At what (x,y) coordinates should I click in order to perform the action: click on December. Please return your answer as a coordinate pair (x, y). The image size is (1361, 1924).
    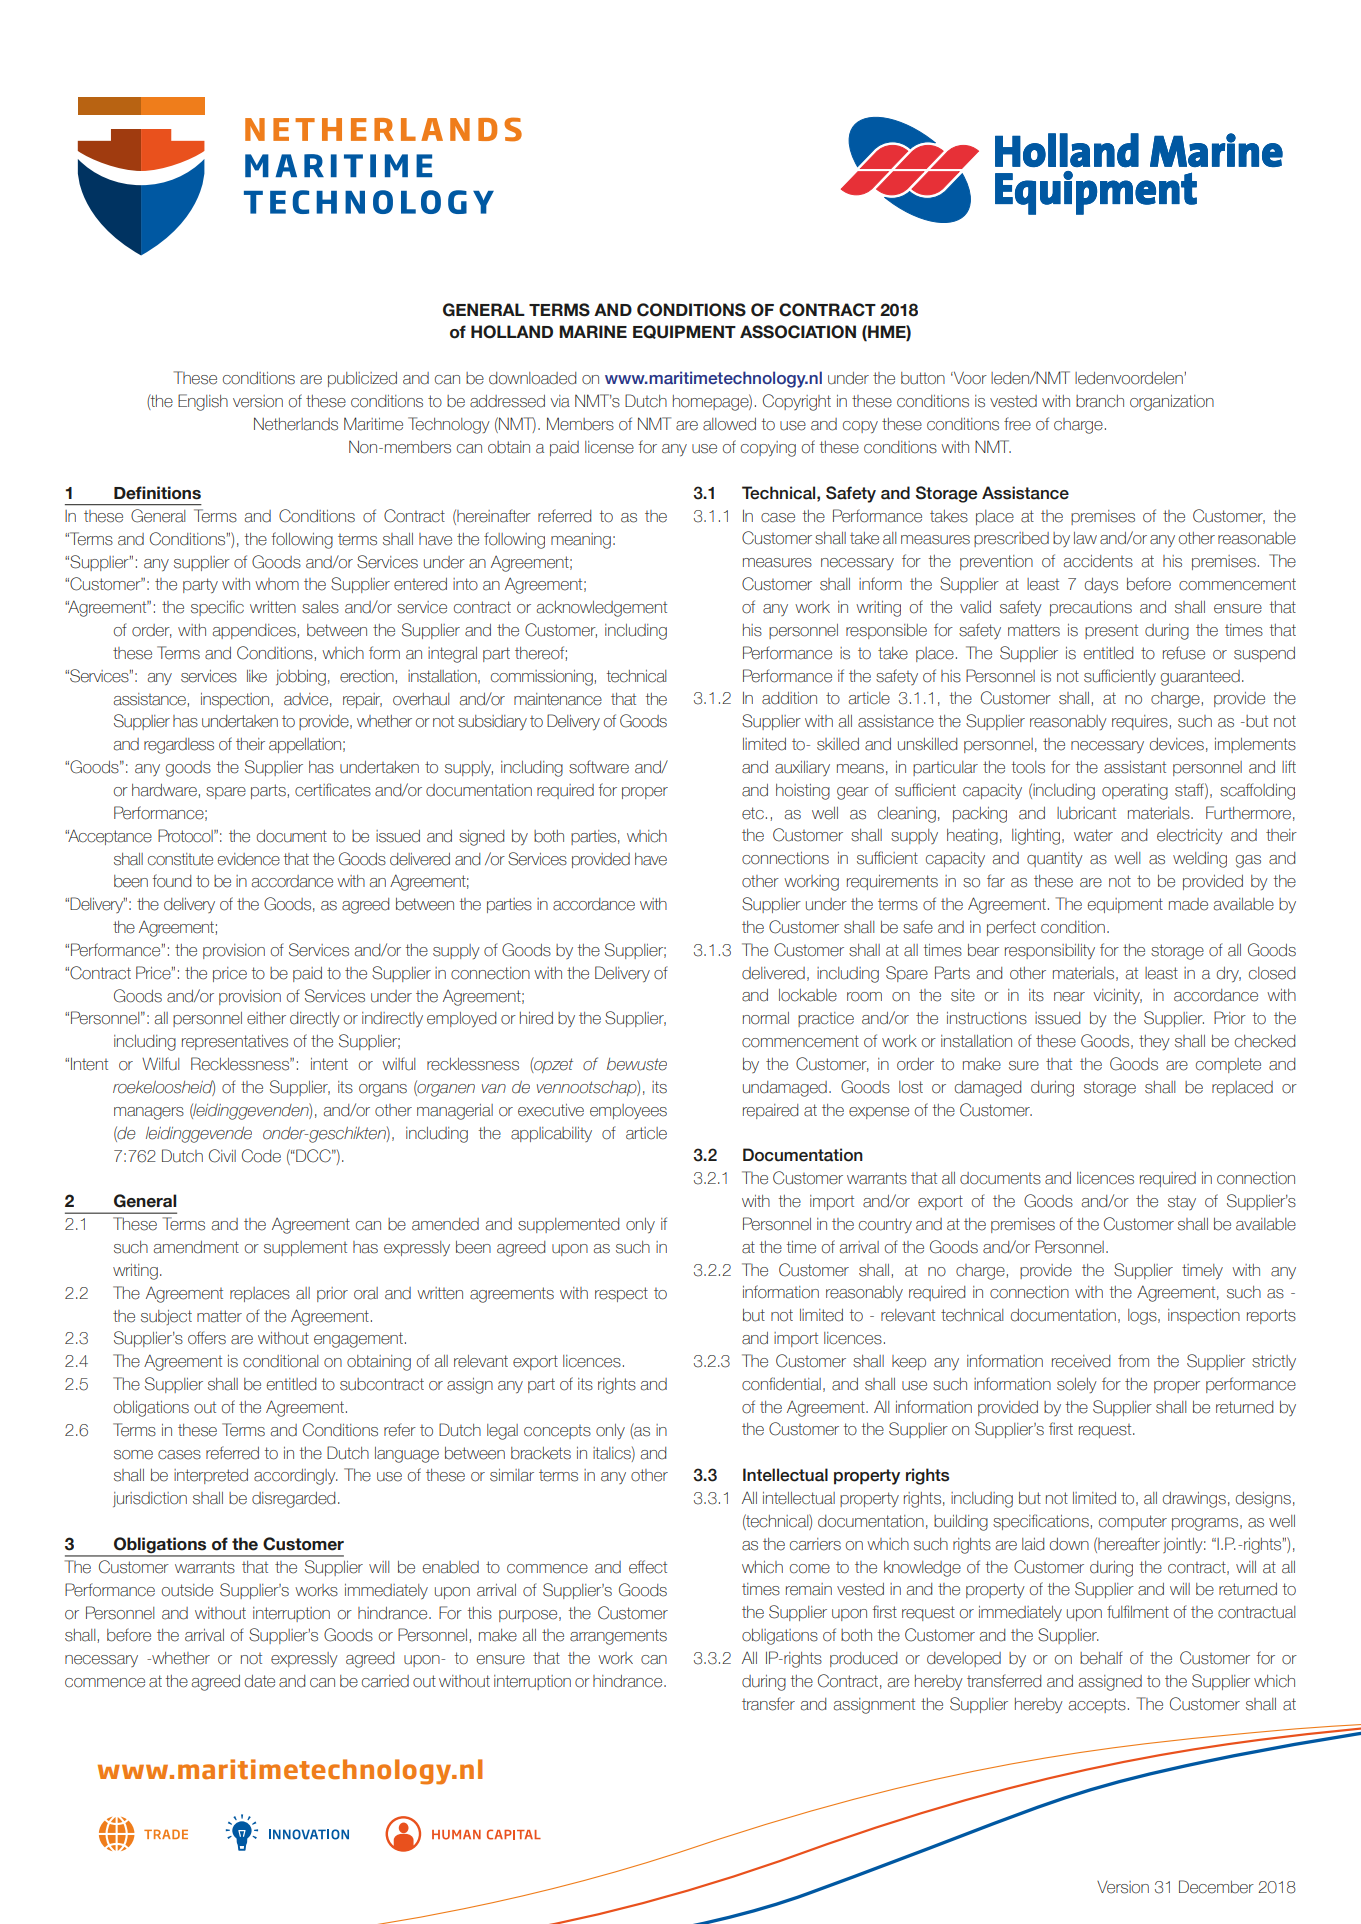
    Looking at the image, I should click on (1216, 1887).
